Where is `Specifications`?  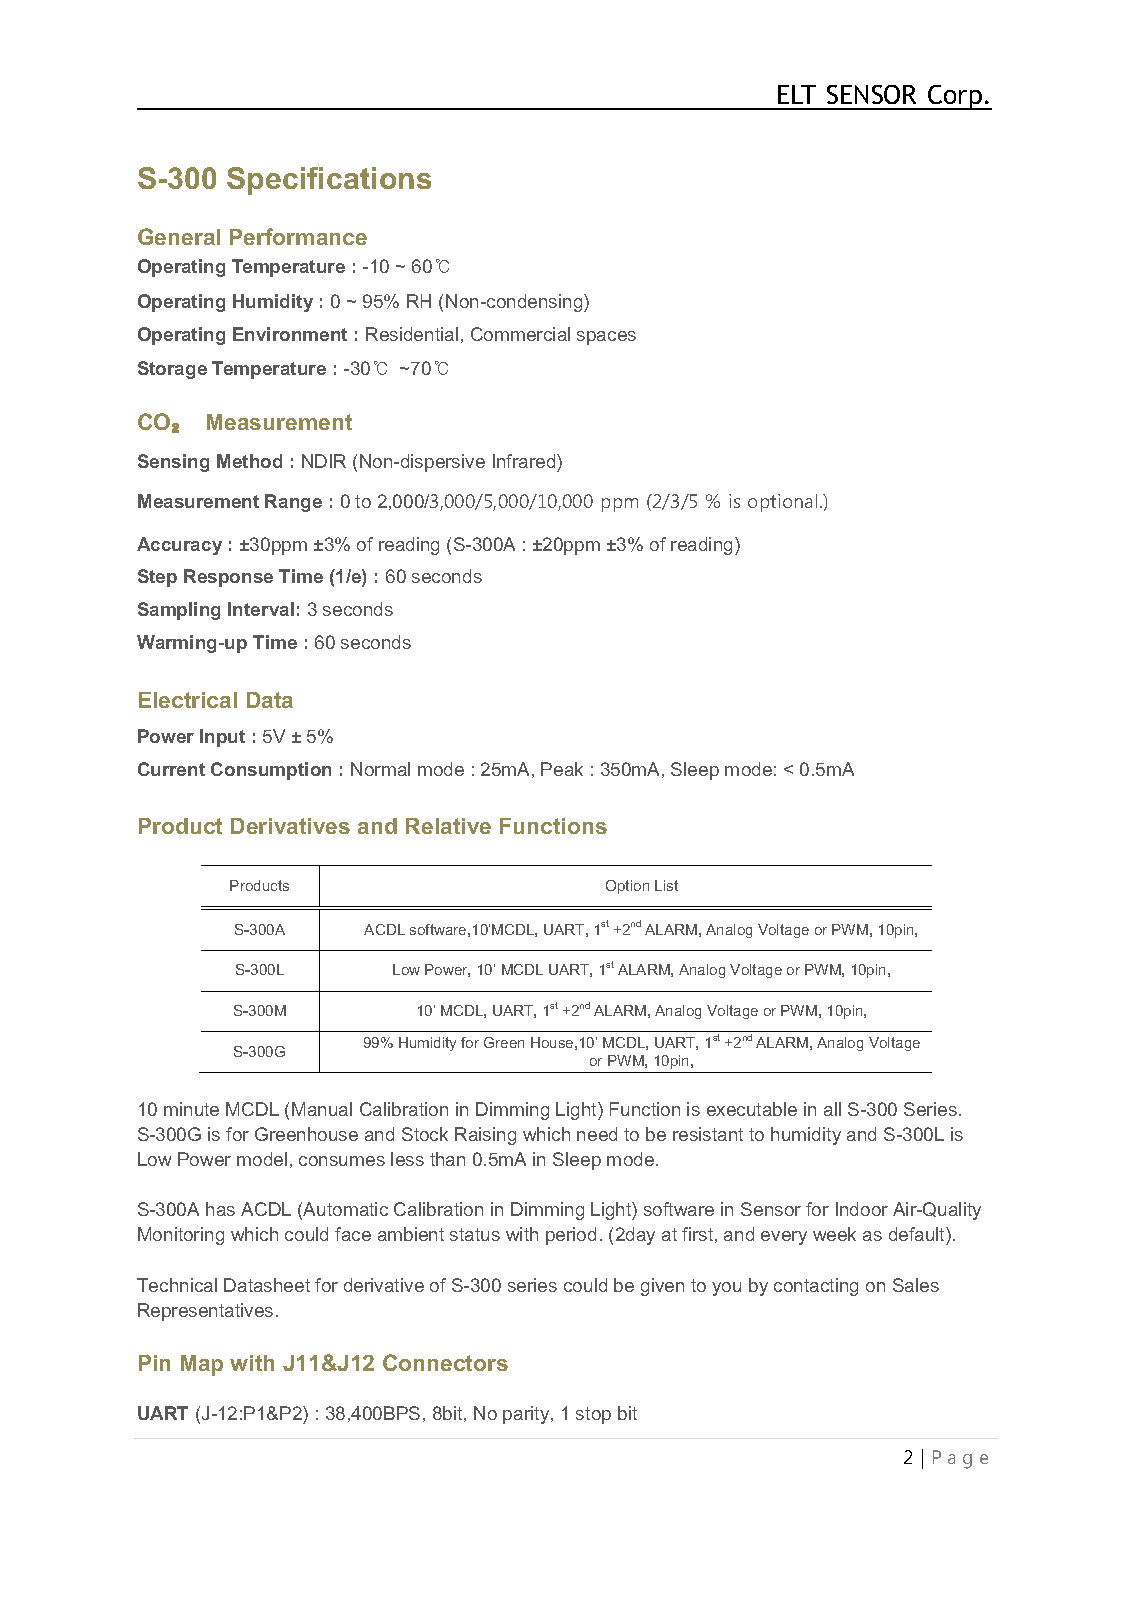
Specifications is located at coordinates (329, 181).
